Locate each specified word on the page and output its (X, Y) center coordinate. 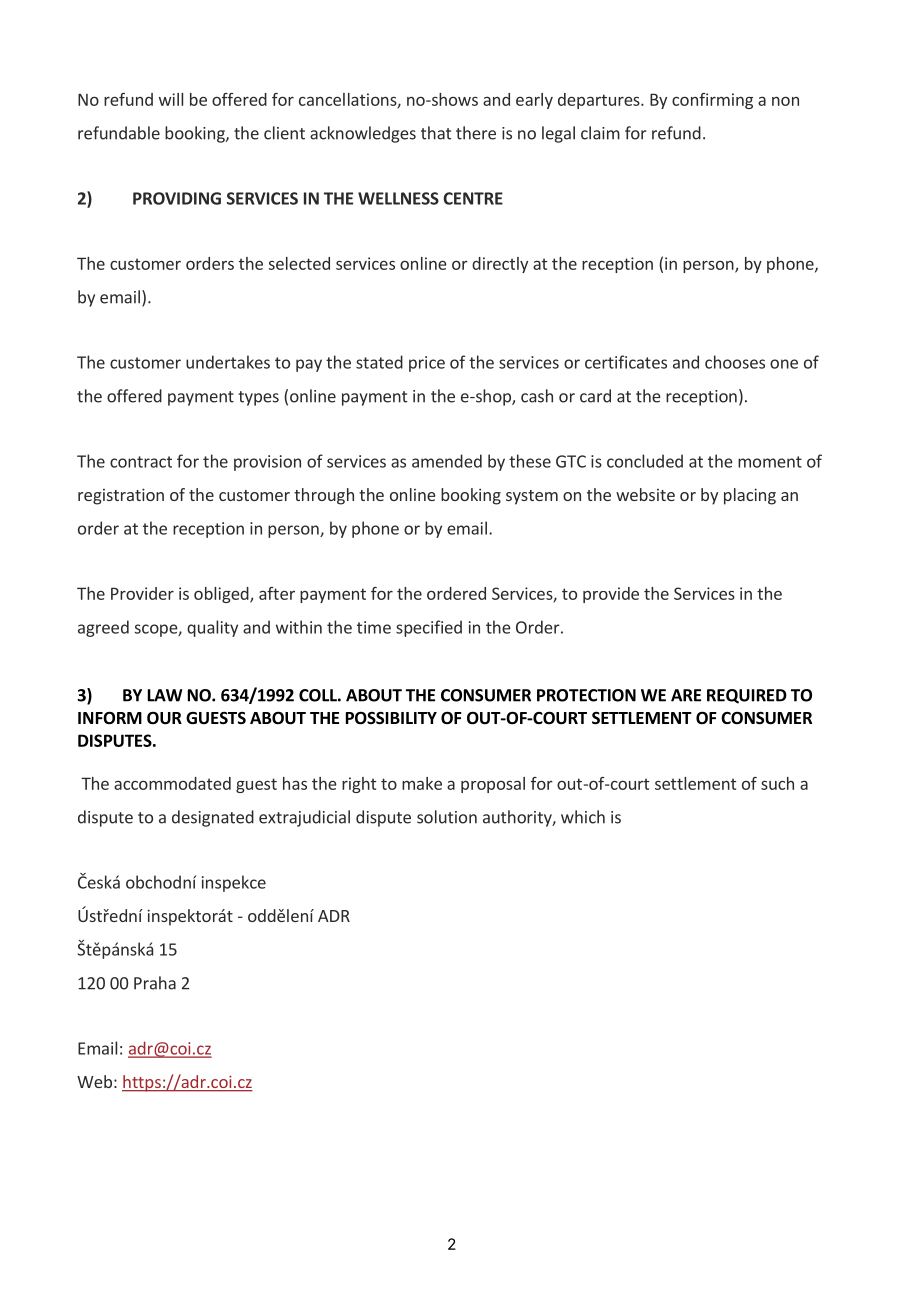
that (436, 133)
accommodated (172, 783)
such (777, 783)
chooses (735, 362)
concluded (645, 461)
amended (447, 461)
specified (429, 628)
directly (500, 265)
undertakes (228, 362)
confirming (712, 101)
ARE (686, 695)
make (422, 783)
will (171, 99)
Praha (155, 983)
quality (212, 628)
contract (141, 462)
